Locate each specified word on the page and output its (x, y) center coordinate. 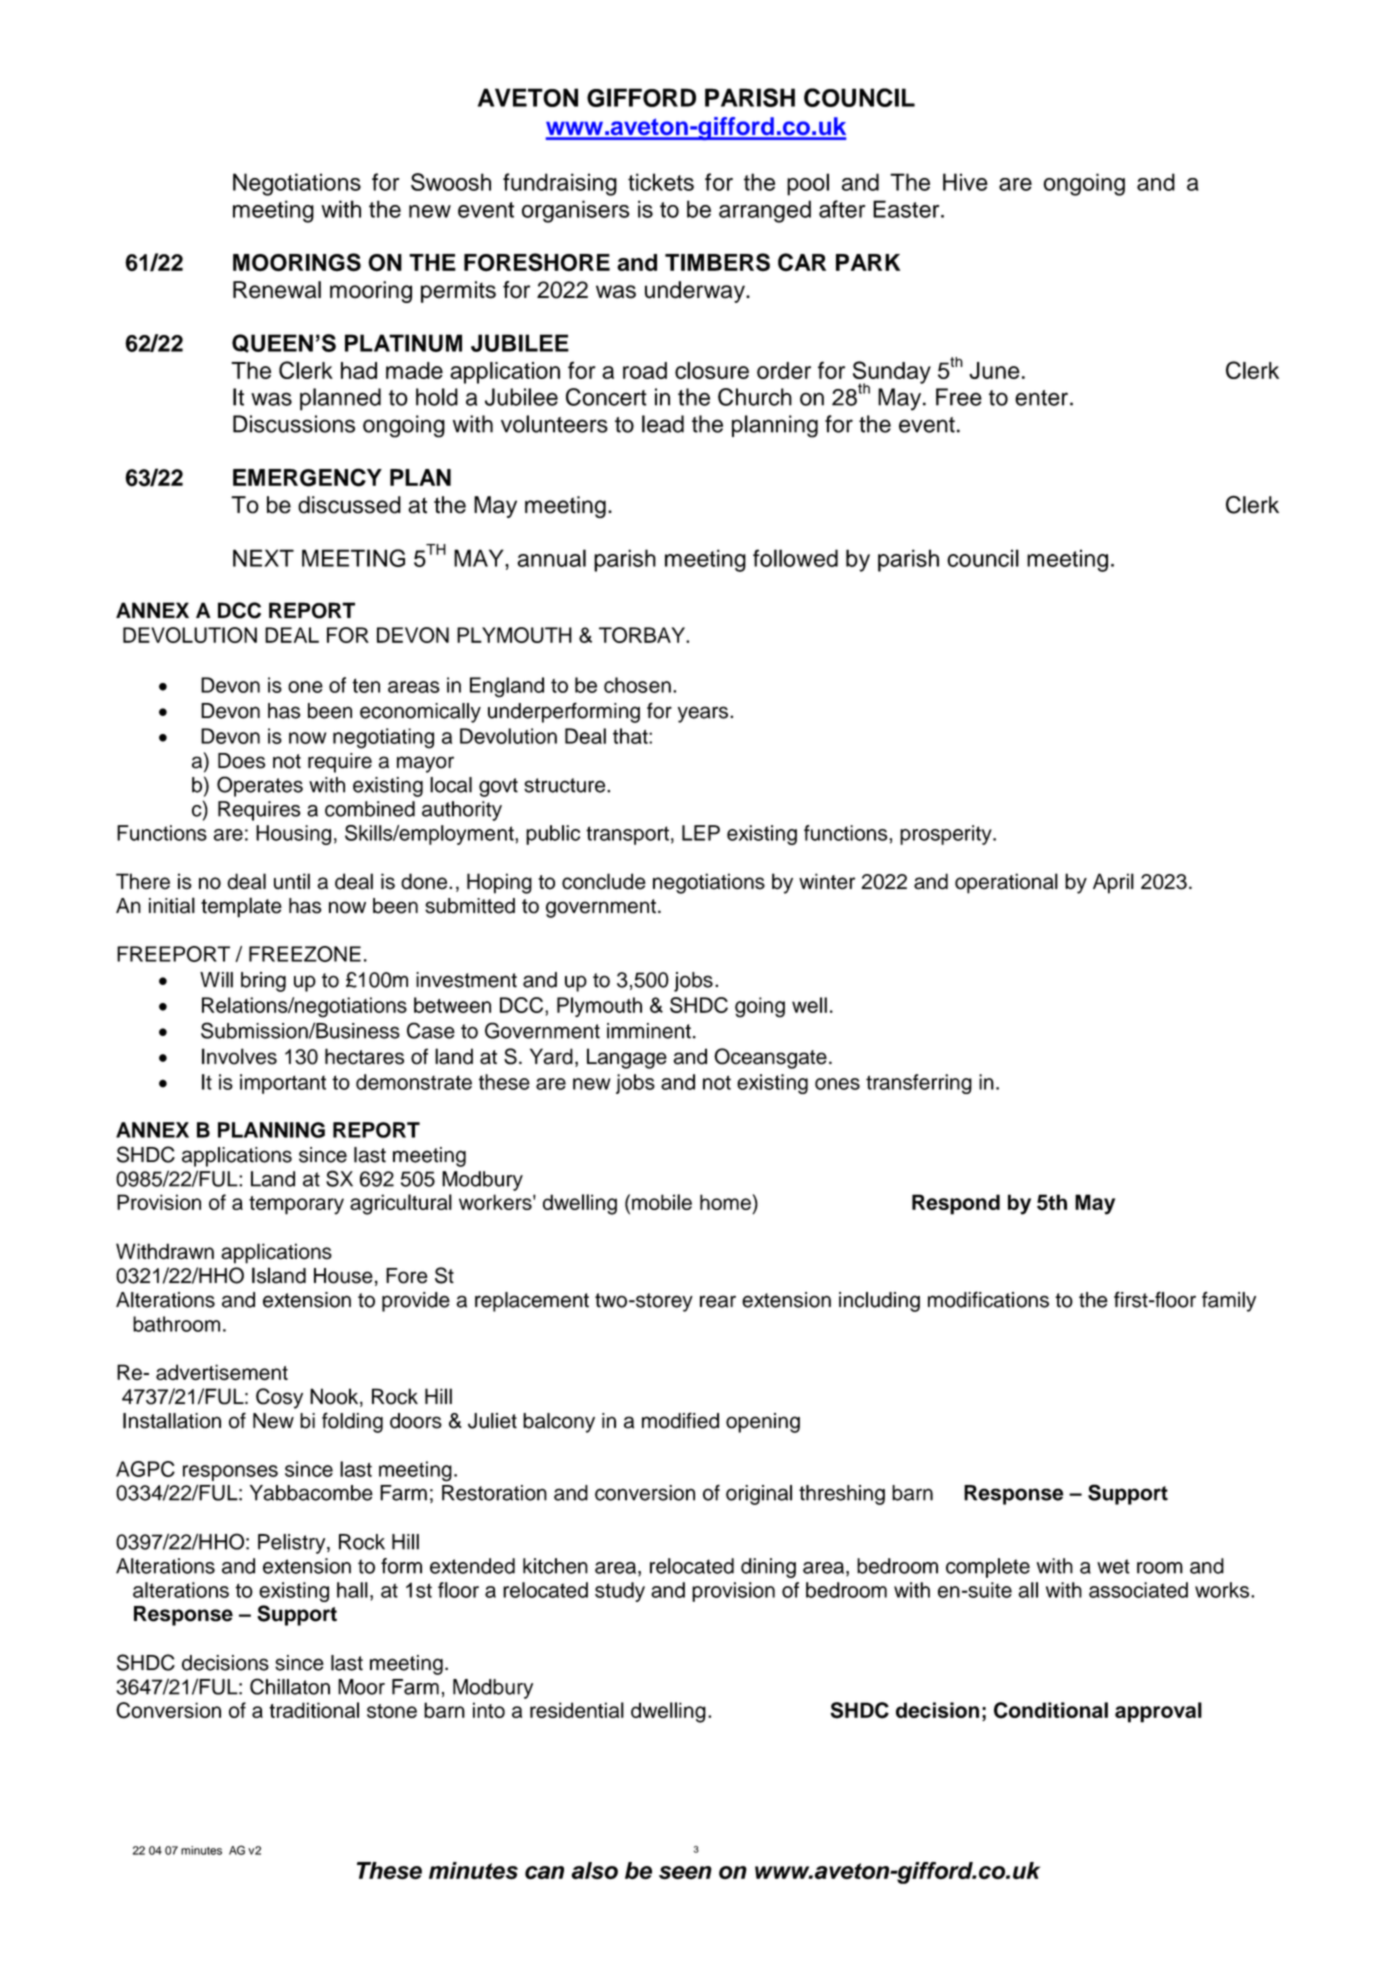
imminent (649, 1031)
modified (680, 1420)
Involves (239, 1056)
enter (1041, 398)
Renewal (277, 290)
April (1113, 883)
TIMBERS (717, 262)
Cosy (279, 1398)
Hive (965, 182)
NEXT (263, 558)
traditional (314, 1710)
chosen (637, 685)
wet (1113, 1566)
